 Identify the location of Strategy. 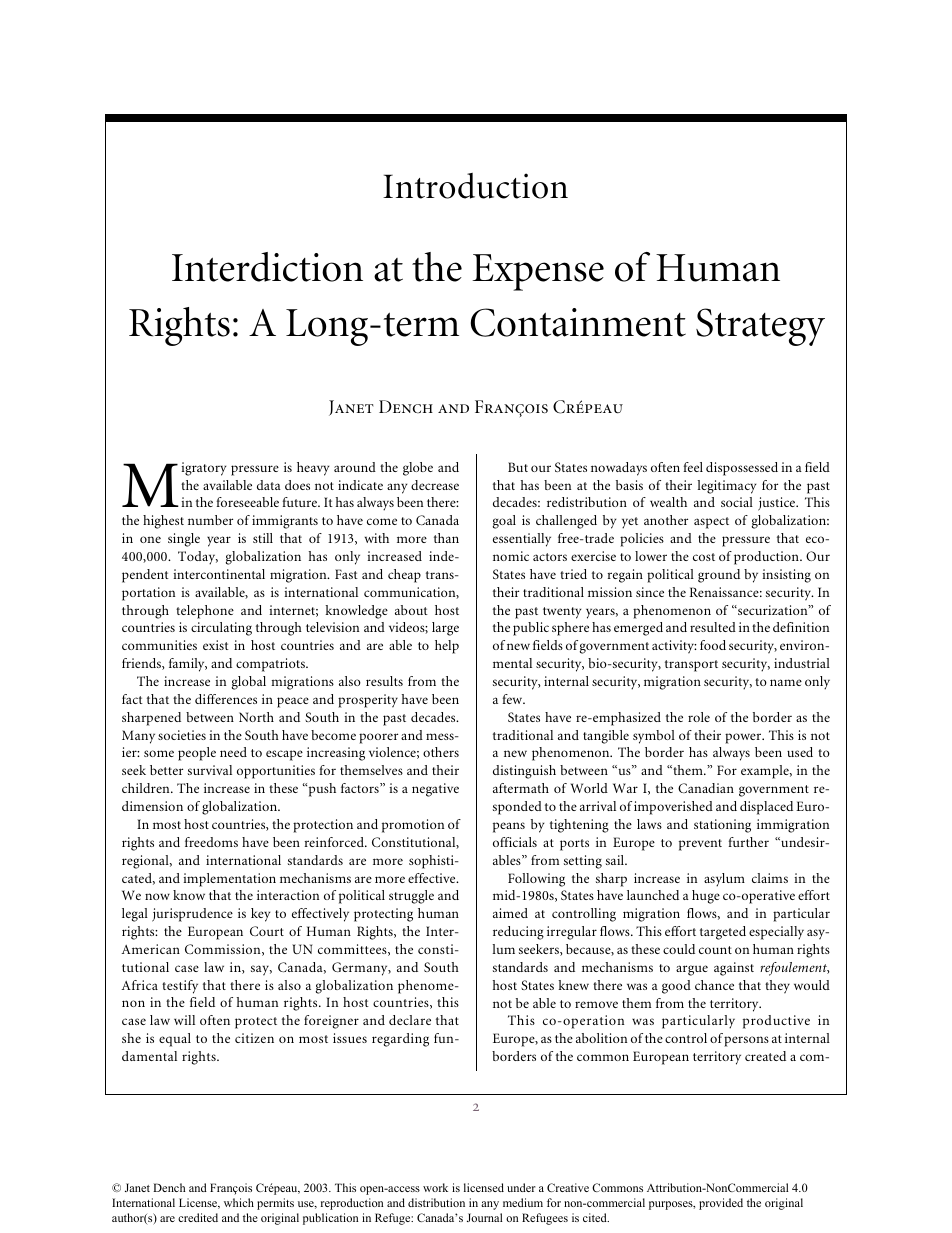
(760, 327).
